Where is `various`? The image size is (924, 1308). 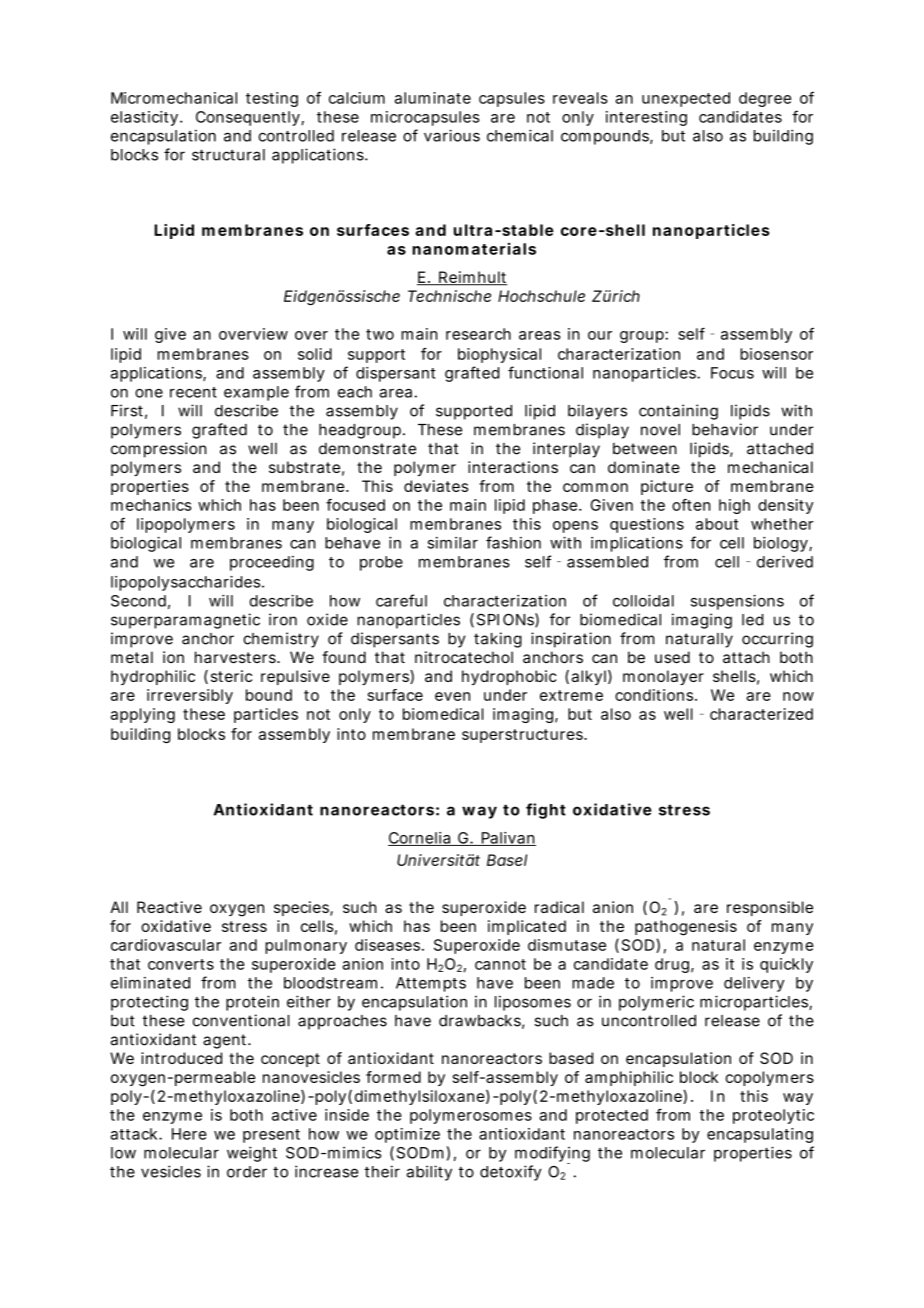
various is located at coordinates (452, 135).
